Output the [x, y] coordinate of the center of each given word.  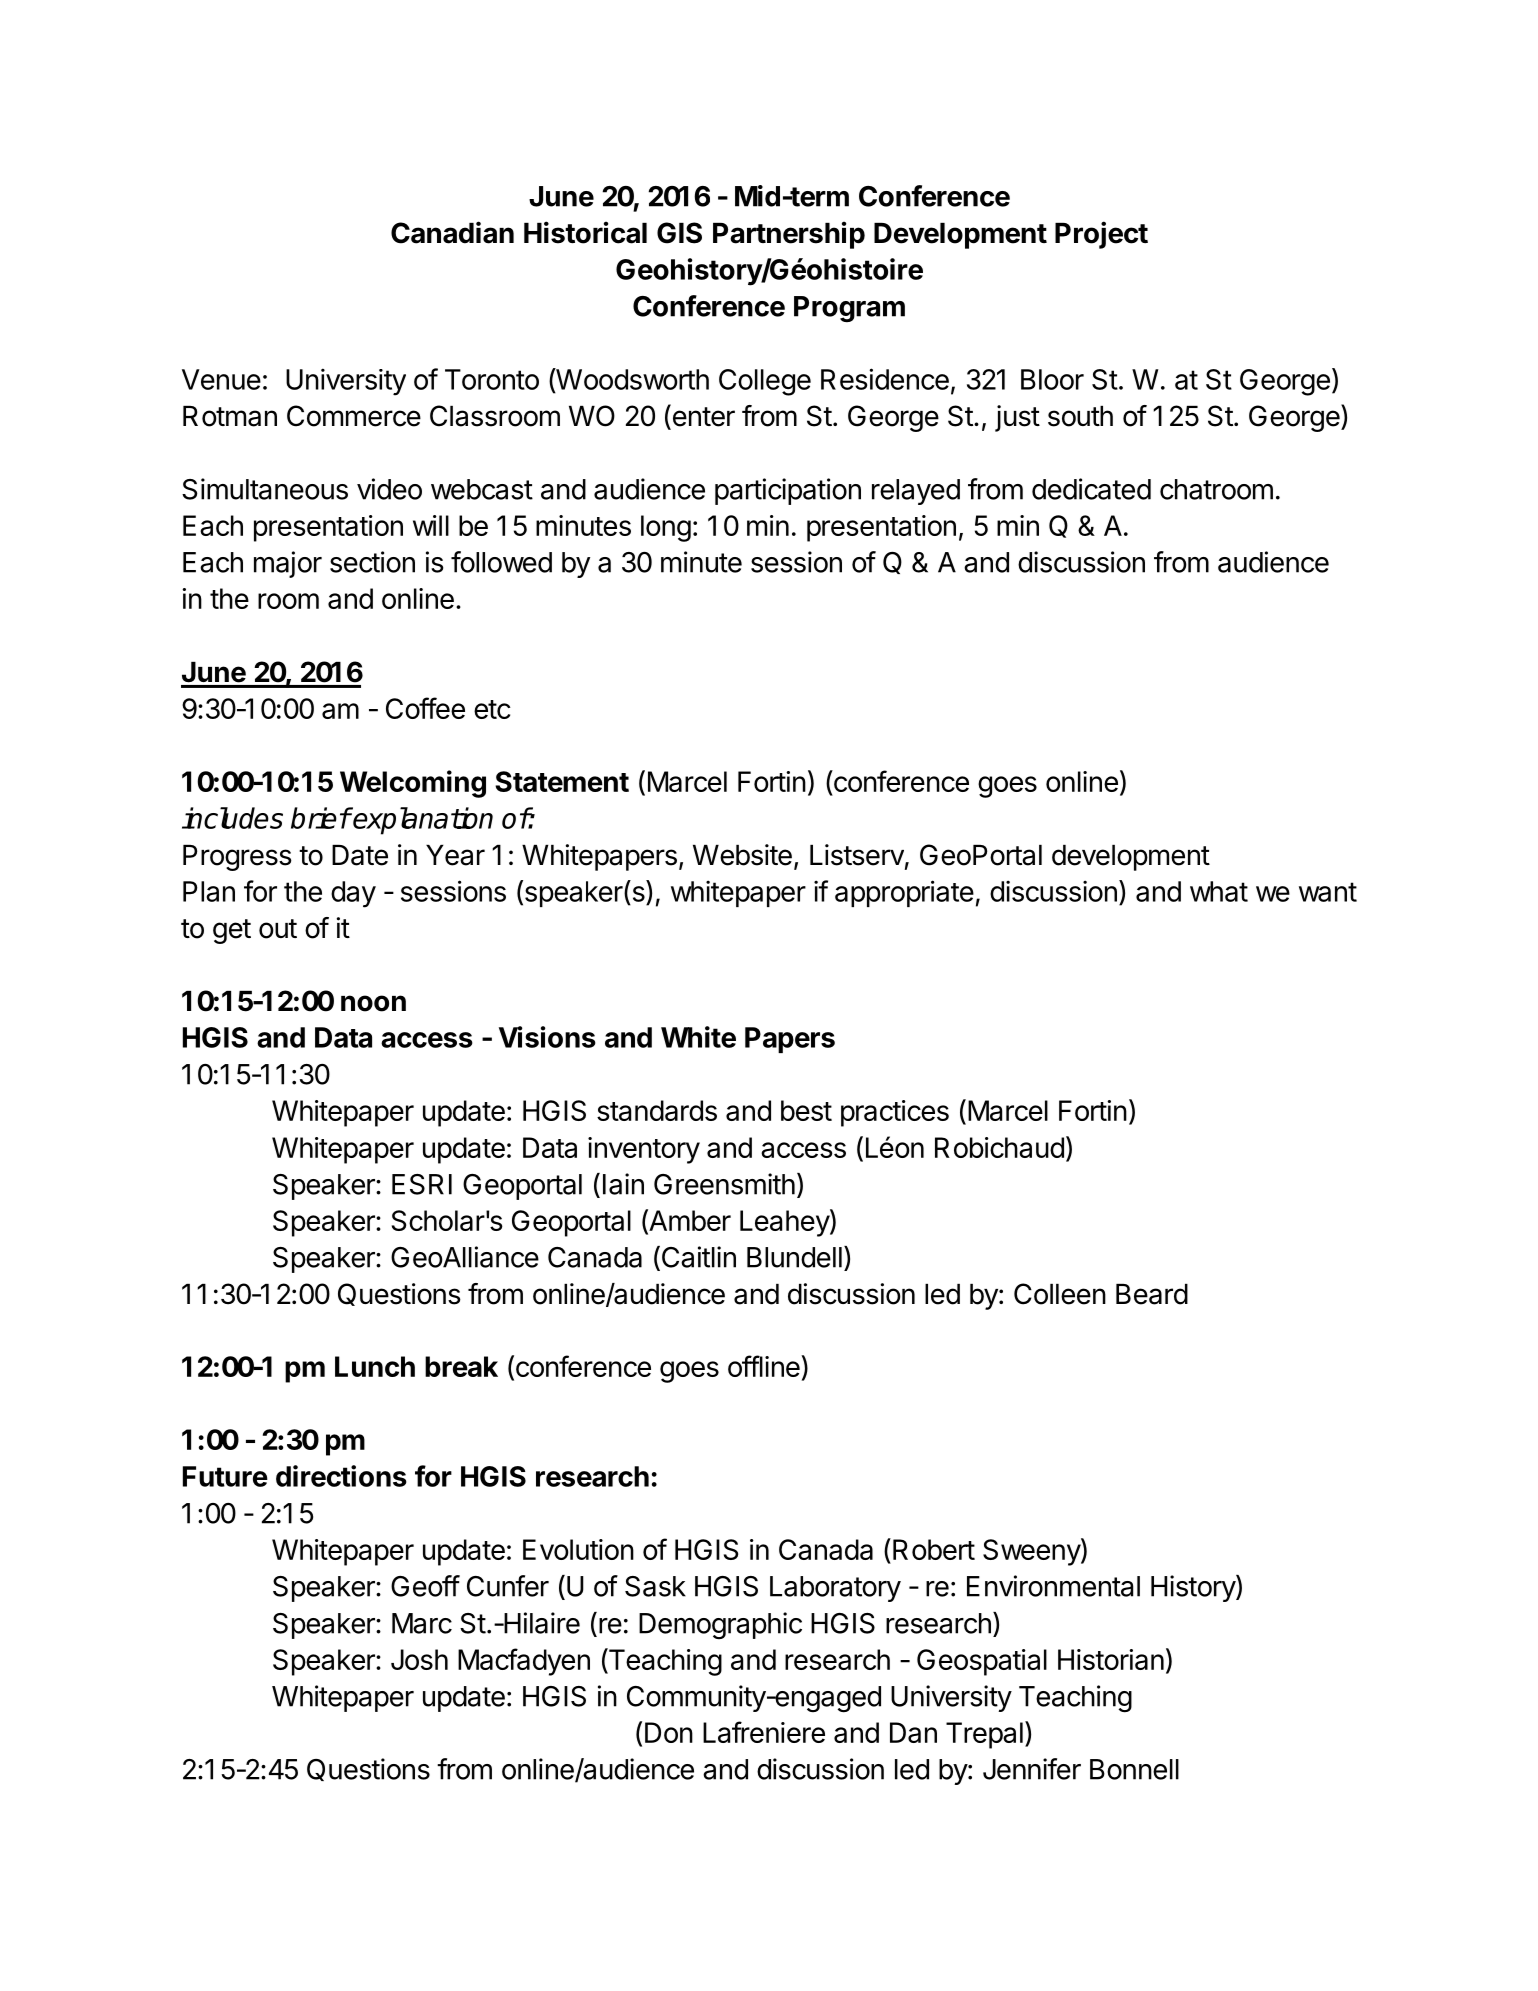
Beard [1152, 1294]
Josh [419, 1659]
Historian [1111, 1659]
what [1219, 891]
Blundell [794, 1257]
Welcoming [413, 784]
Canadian [452, 232]
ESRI [422, 1184]
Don [669, 1732]
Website [742, 855]
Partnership [789, 235]
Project [1101, 235]
